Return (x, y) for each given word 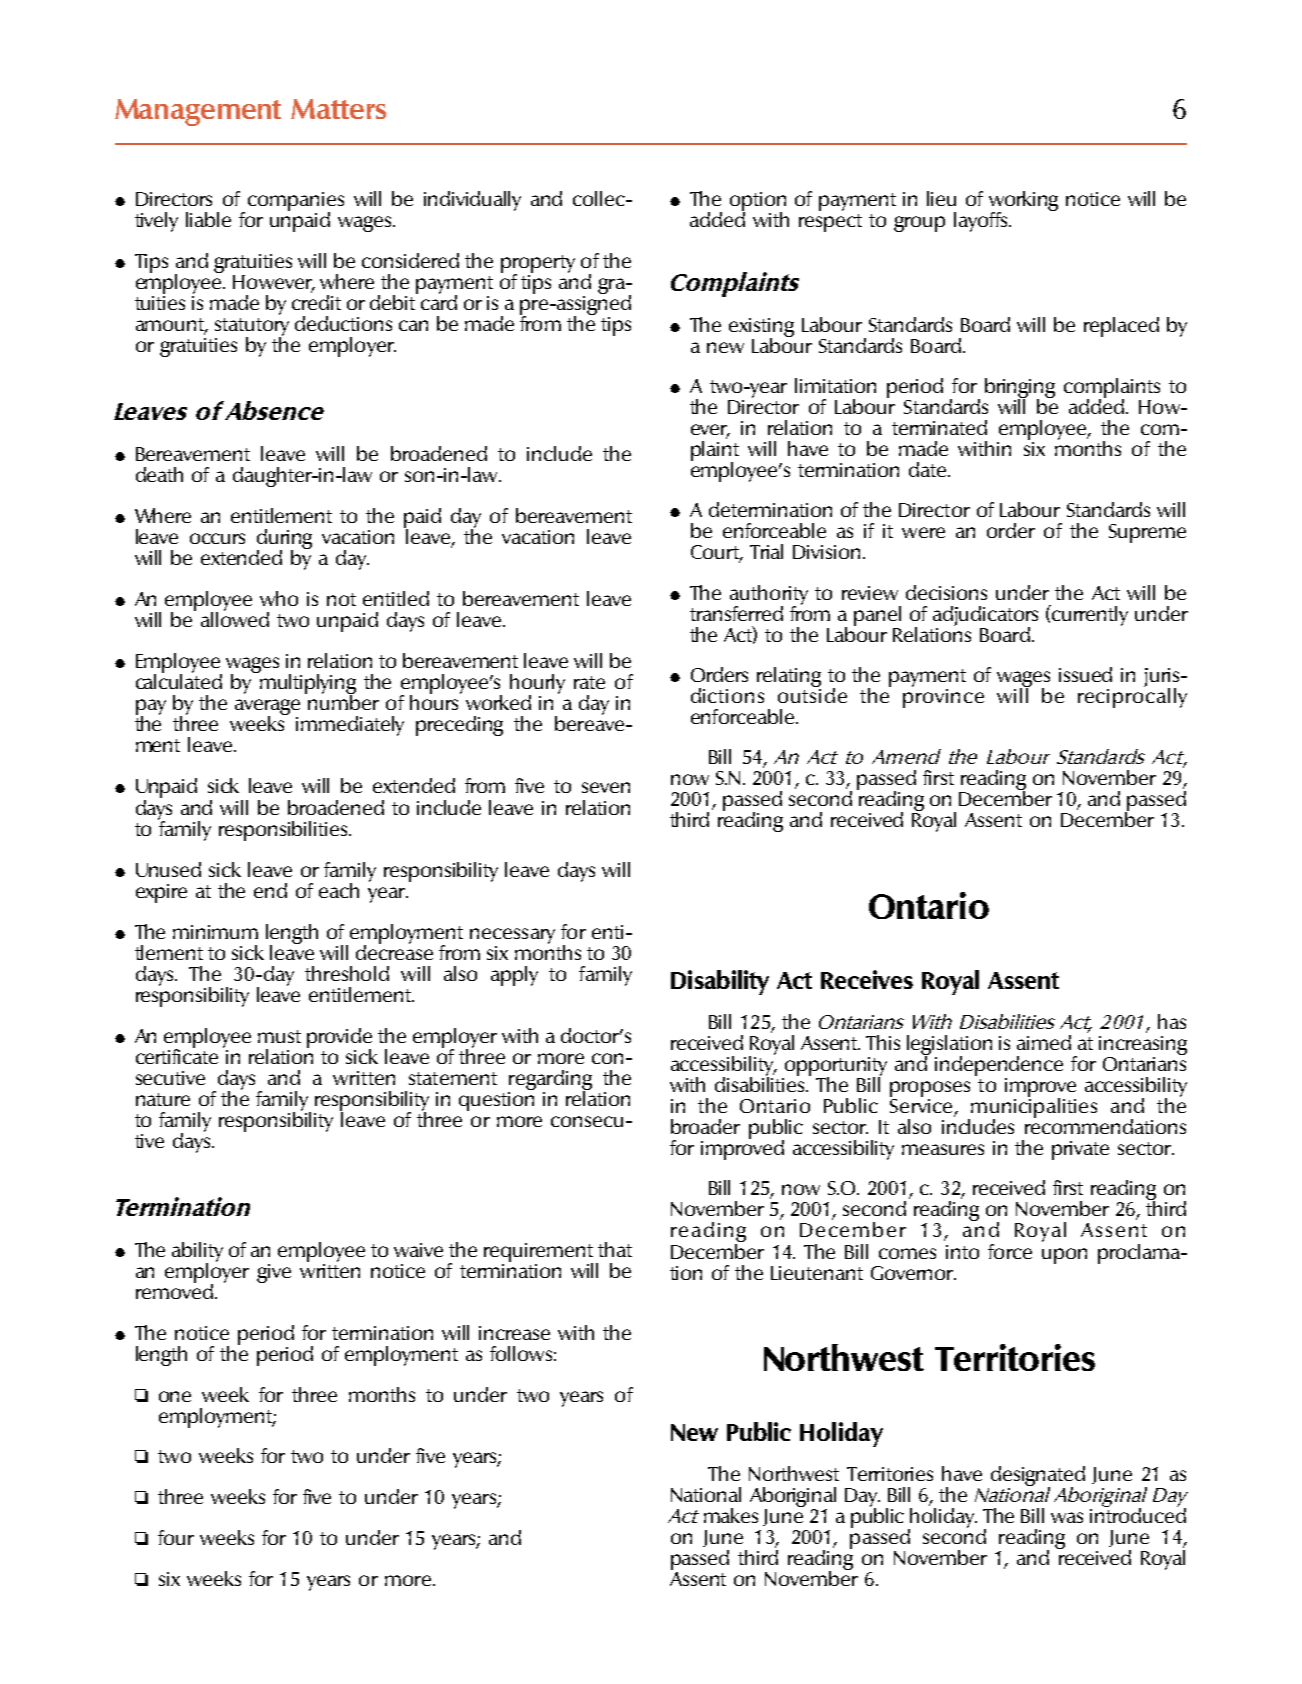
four (176, 1537)
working (1023, 202)
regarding (550, 1081)
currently (1089, 615)
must (279, 1036)
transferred (736, 613)
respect (830, 223)
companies (296, 202)
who (279, 598)
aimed (1044, 1042)
